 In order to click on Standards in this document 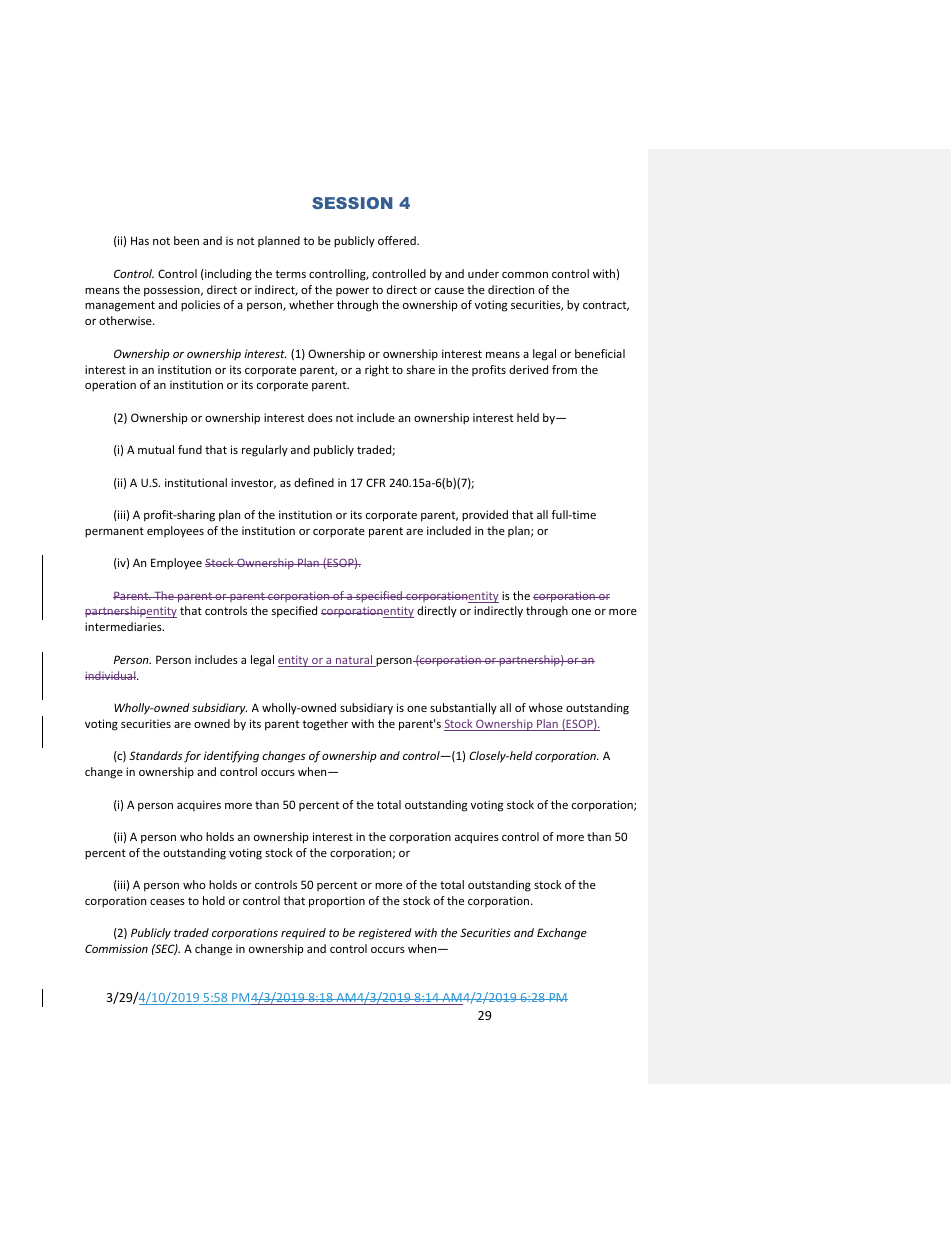, I will do `click(155, 755)`.
